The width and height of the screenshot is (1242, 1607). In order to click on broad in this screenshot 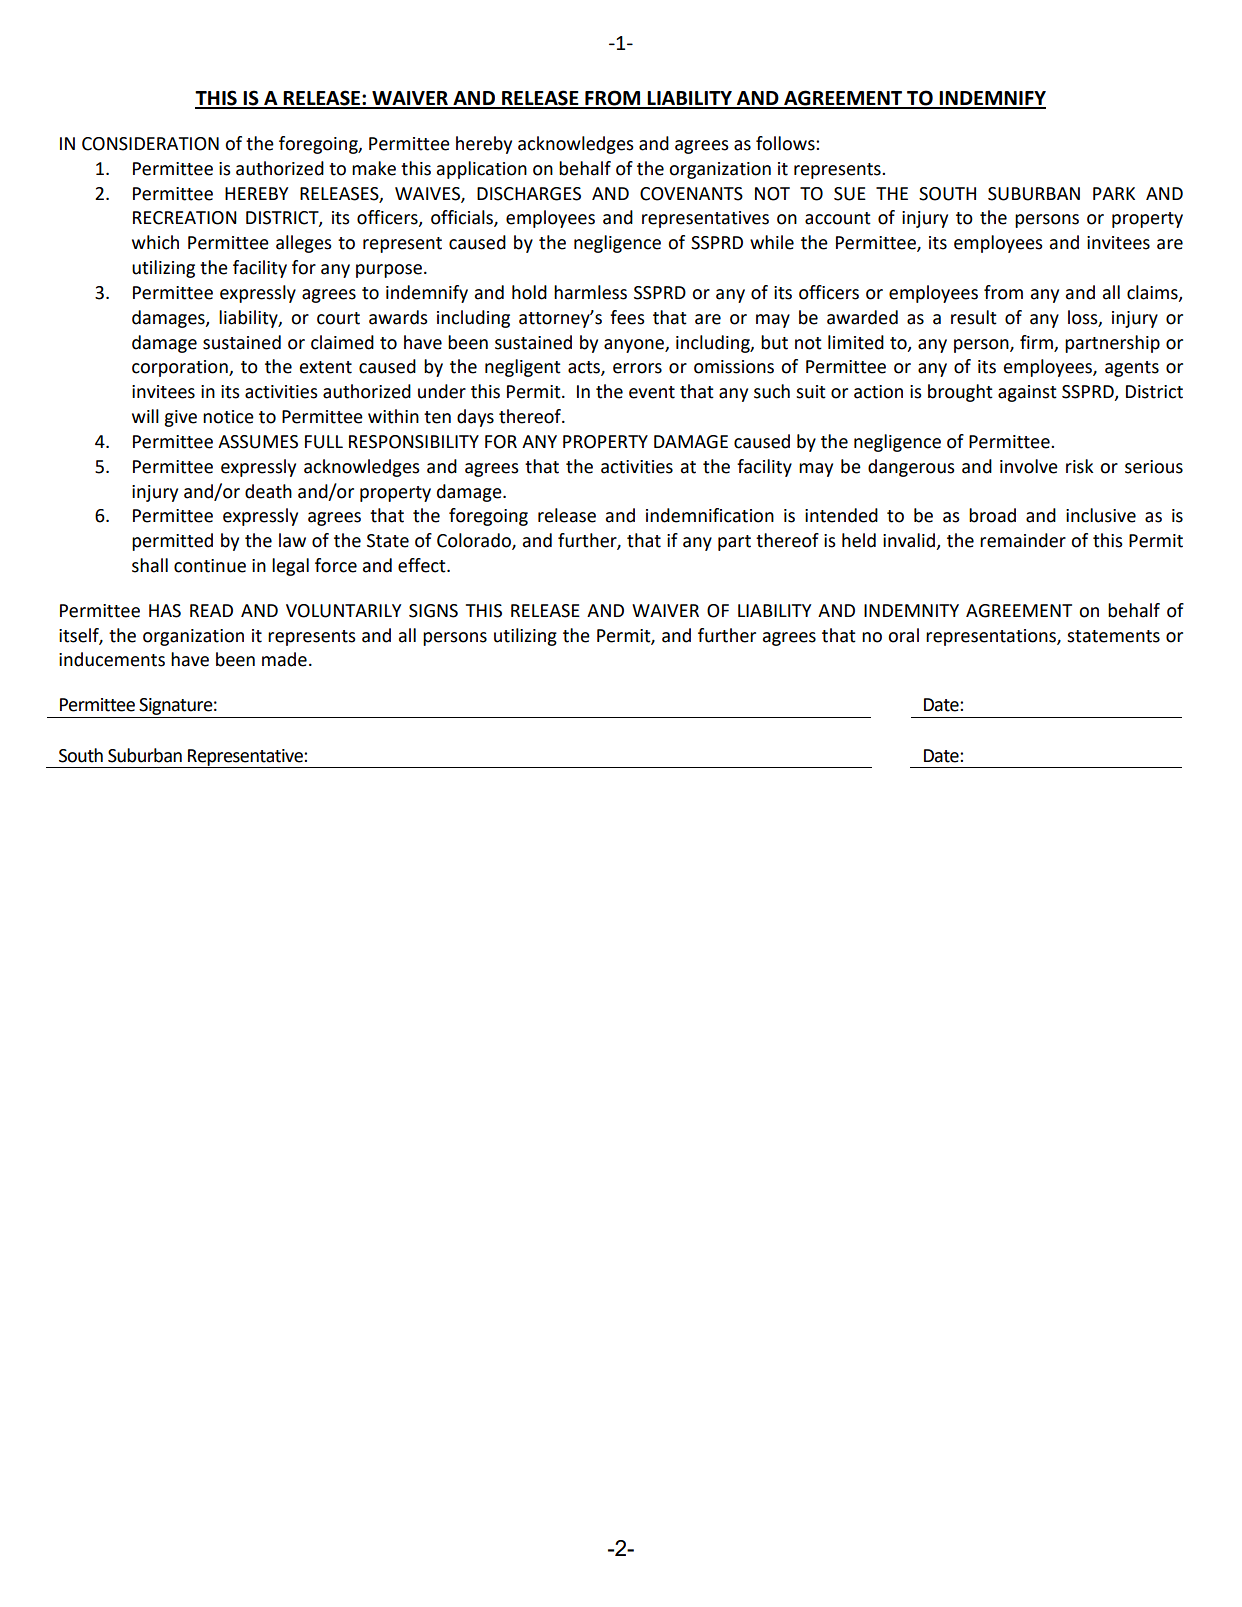, I will do `click(992, 515)`.
